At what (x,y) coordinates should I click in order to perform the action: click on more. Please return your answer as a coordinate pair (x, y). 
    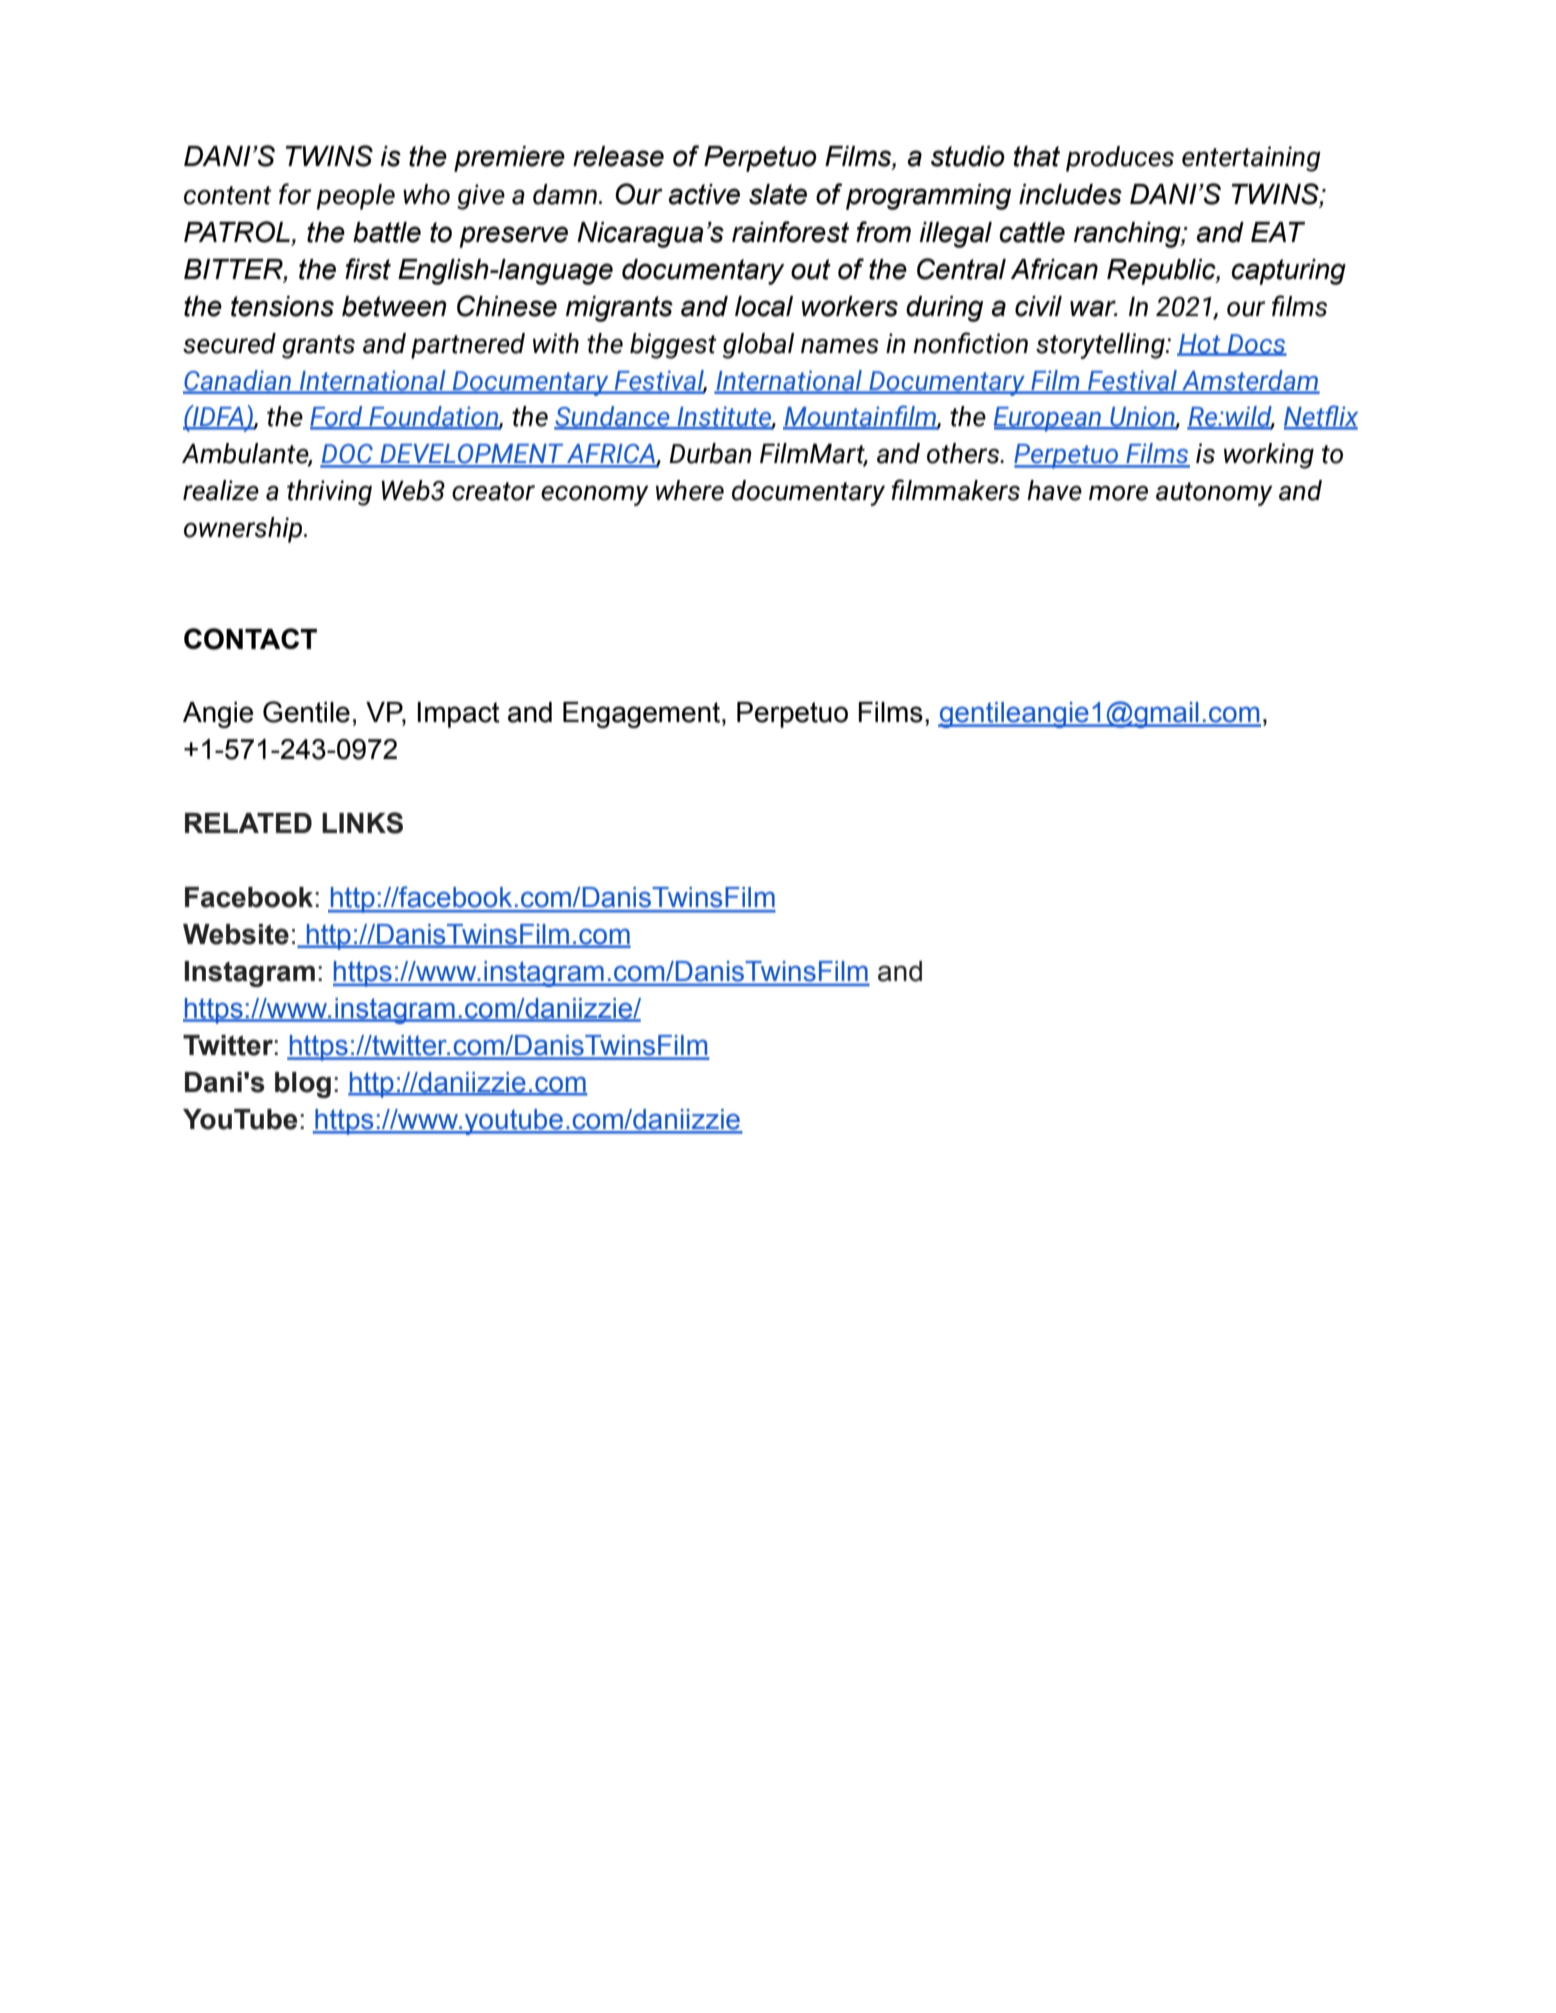
    Looking at the image, I should click on (1118, 493).
